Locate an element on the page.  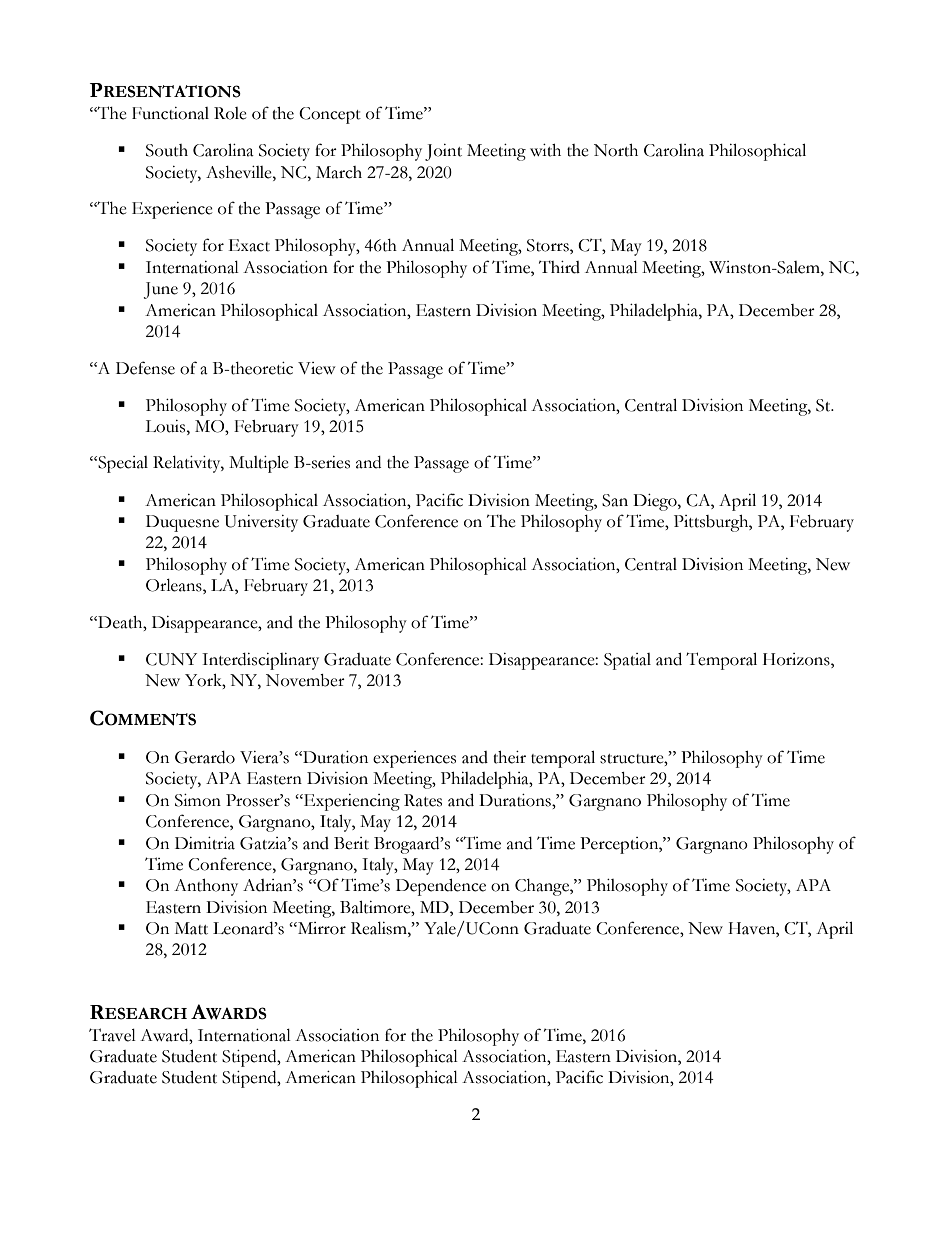
North is located at coordinates (616, 150).
